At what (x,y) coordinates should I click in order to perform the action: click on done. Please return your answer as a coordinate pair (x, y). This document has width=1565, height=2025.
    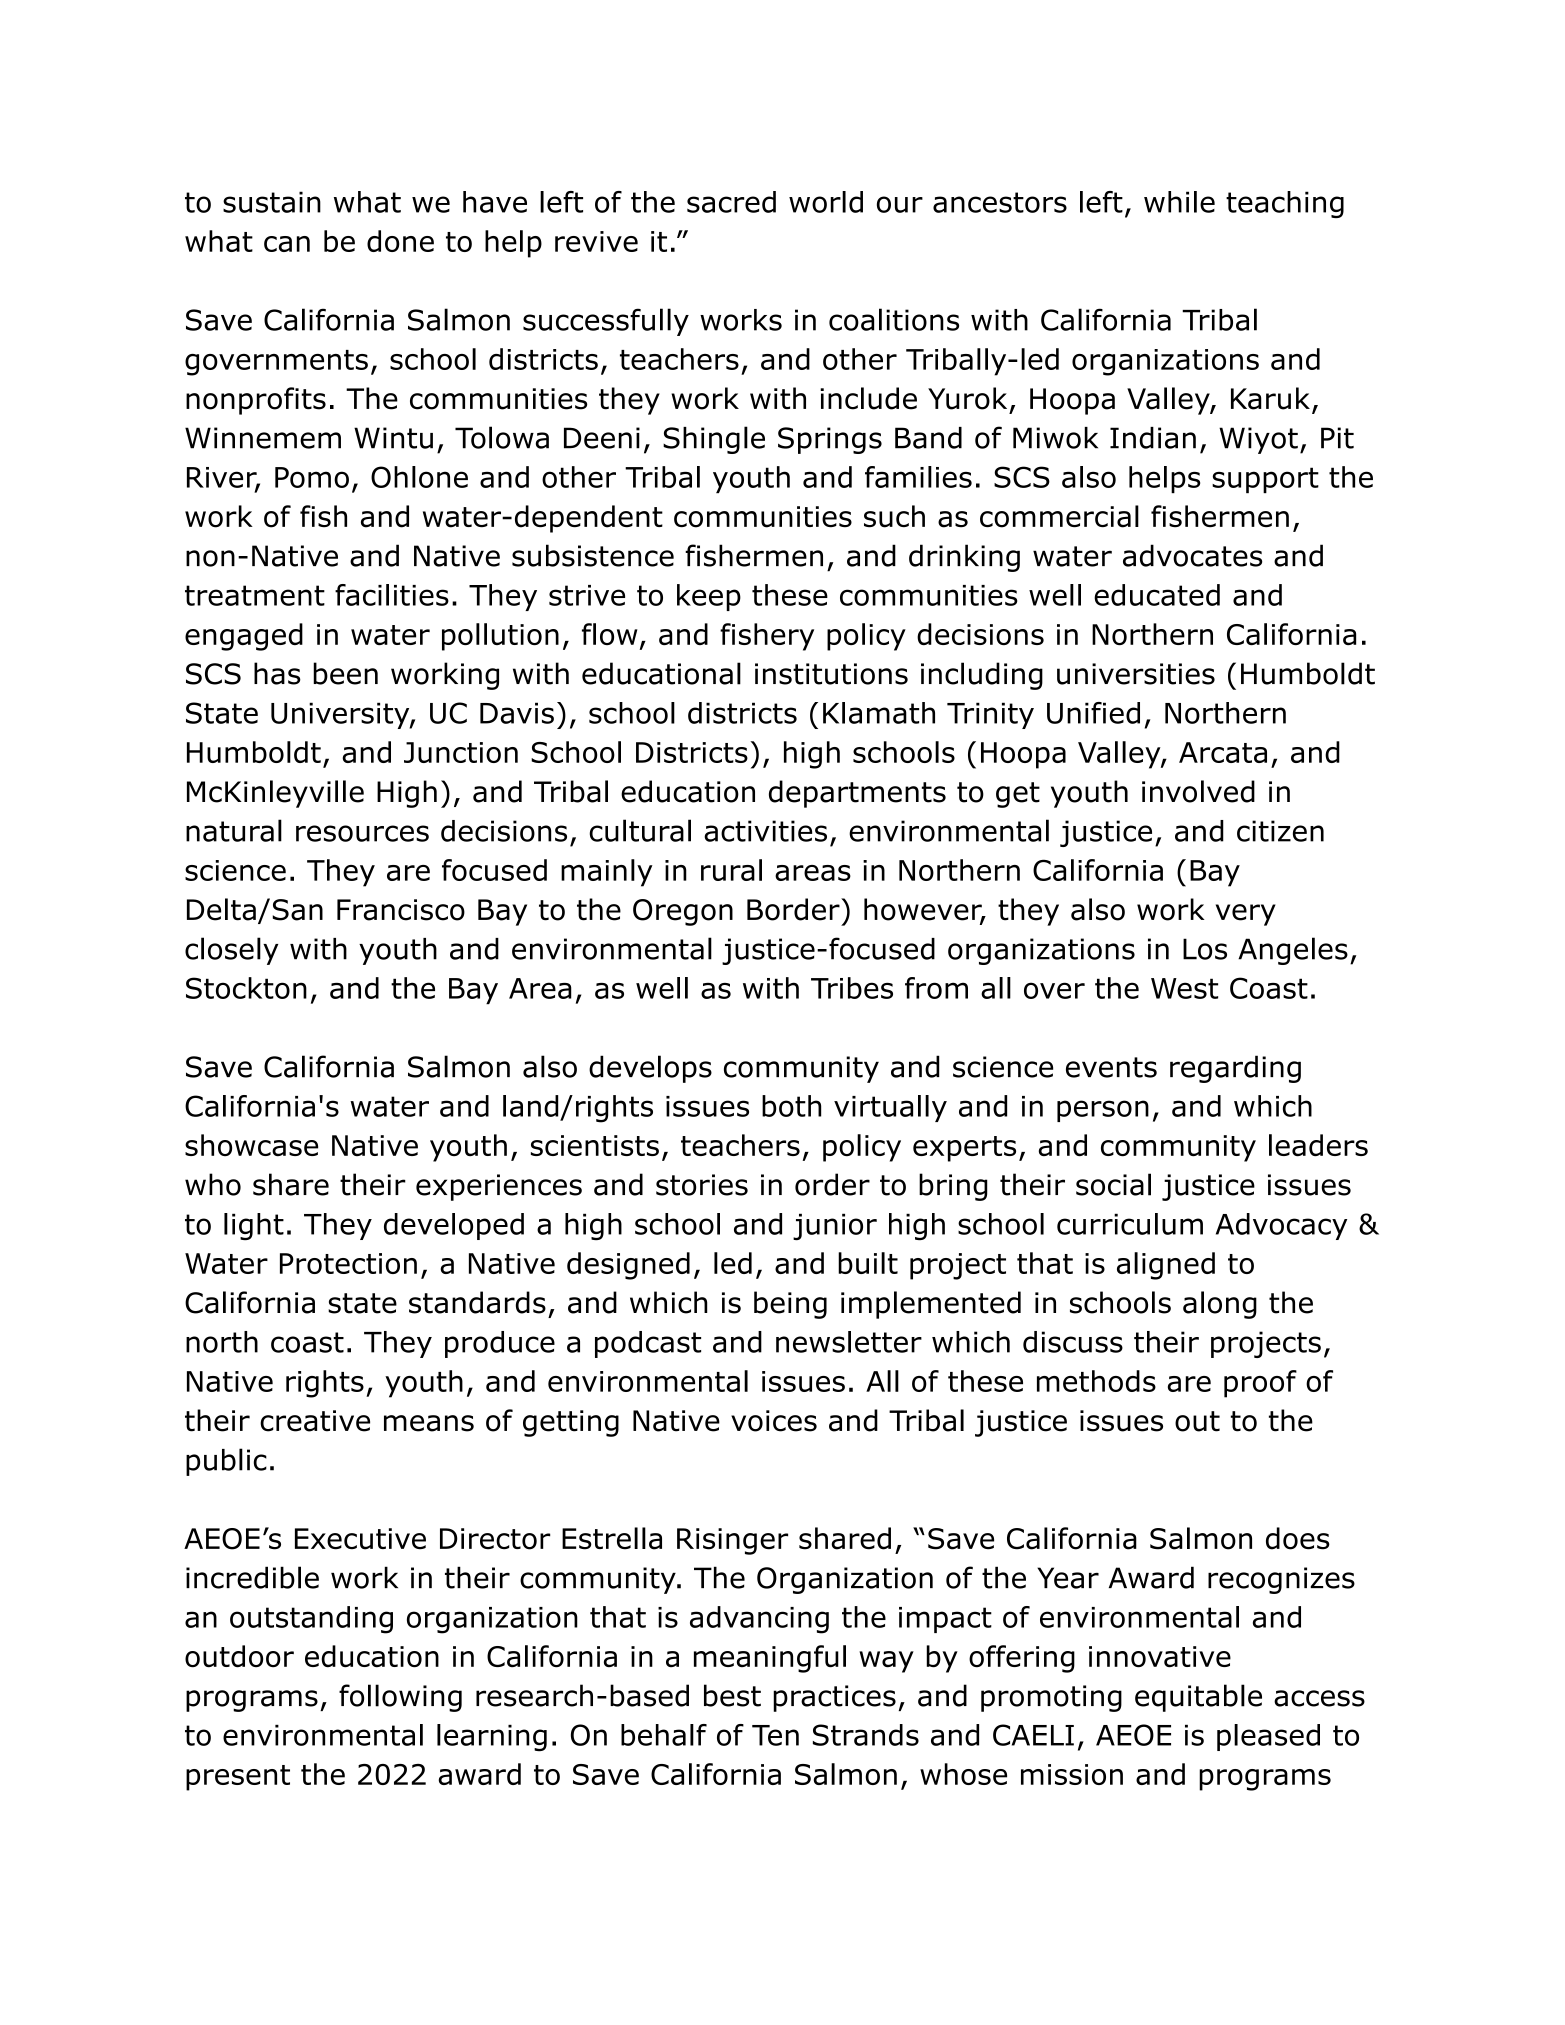
    Looking at the image, I should click on (400, 241).
